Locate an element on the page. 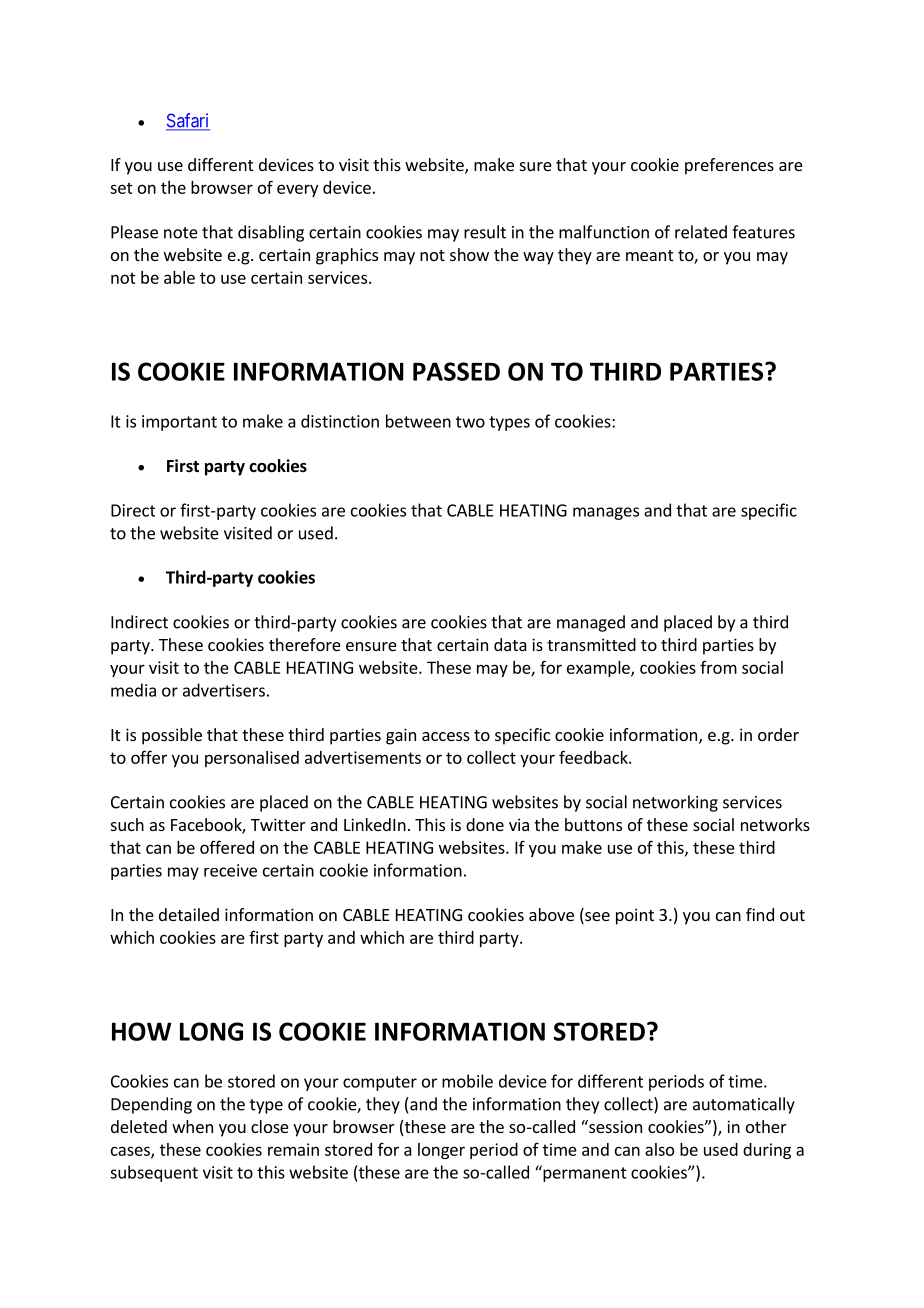  when is located at coordinates (192, 1126).
